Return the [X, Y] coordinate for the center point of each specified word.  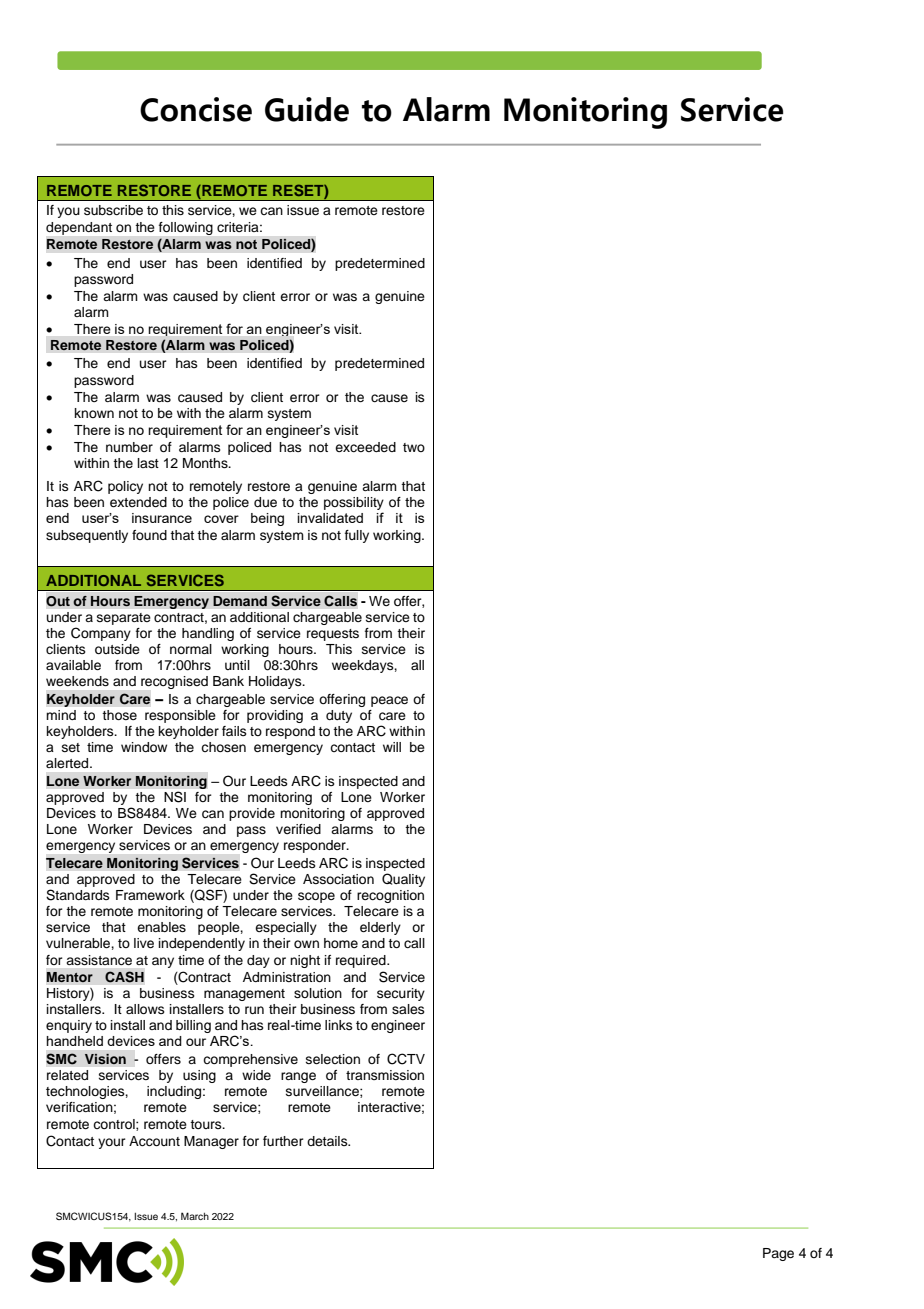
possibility [354, 505]
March [195, 1216]
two [414, 447]
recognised [174, 682]
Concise [196, 109]
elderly [380, 928]
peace [389, 701]
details [328, 1141]
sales [408, 1009]
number [129, 447]
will [392, 747]
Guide [307, 109]
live [144, 943]
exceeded [365, 447]
